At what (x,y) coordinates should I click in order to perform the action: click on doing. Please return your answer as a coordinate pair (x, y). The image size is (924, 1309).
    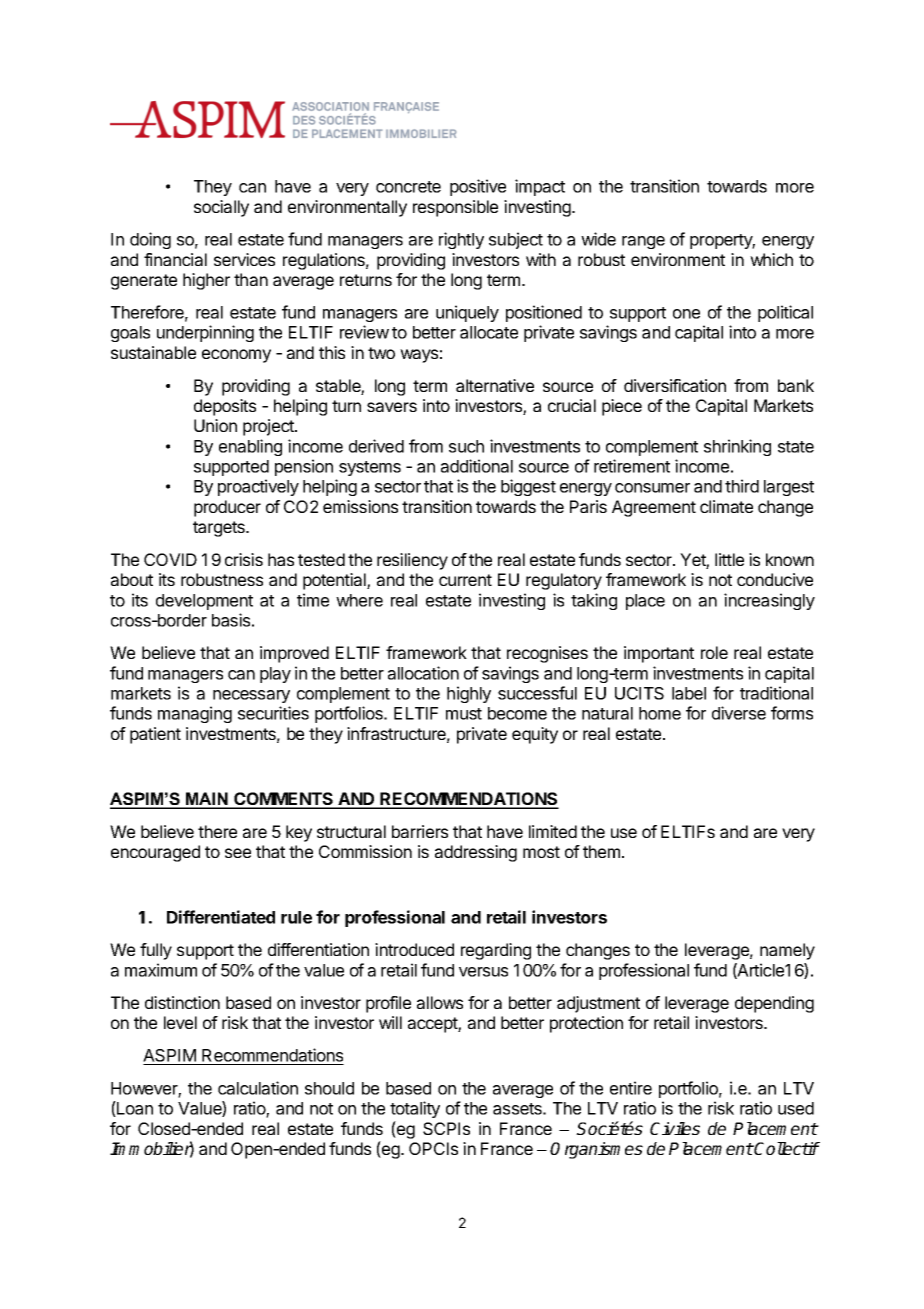
    Looking at the image, I should click on (150, 240).
